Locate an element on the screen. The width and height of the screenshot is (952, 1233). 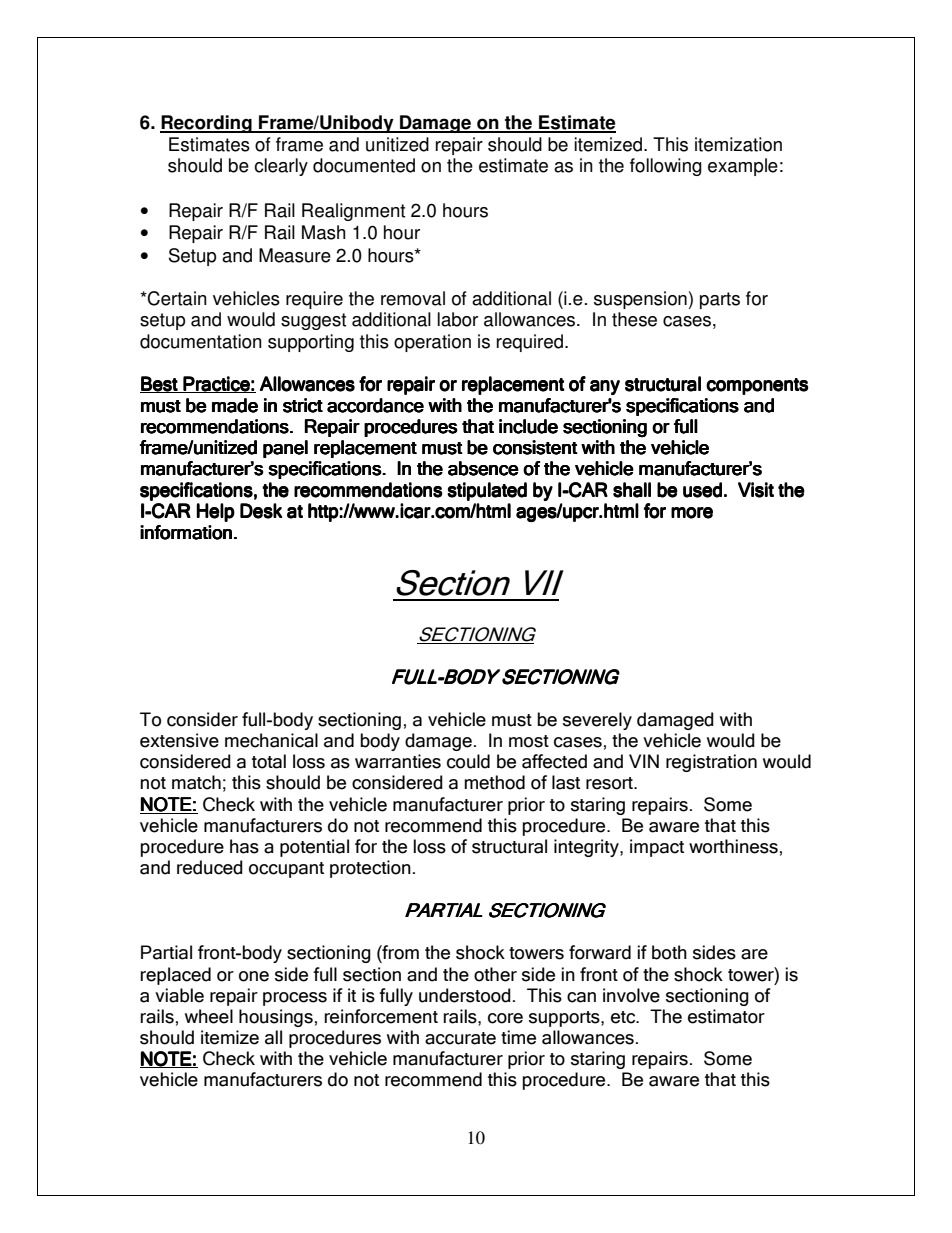
following is located at coordinates (666, 167).
